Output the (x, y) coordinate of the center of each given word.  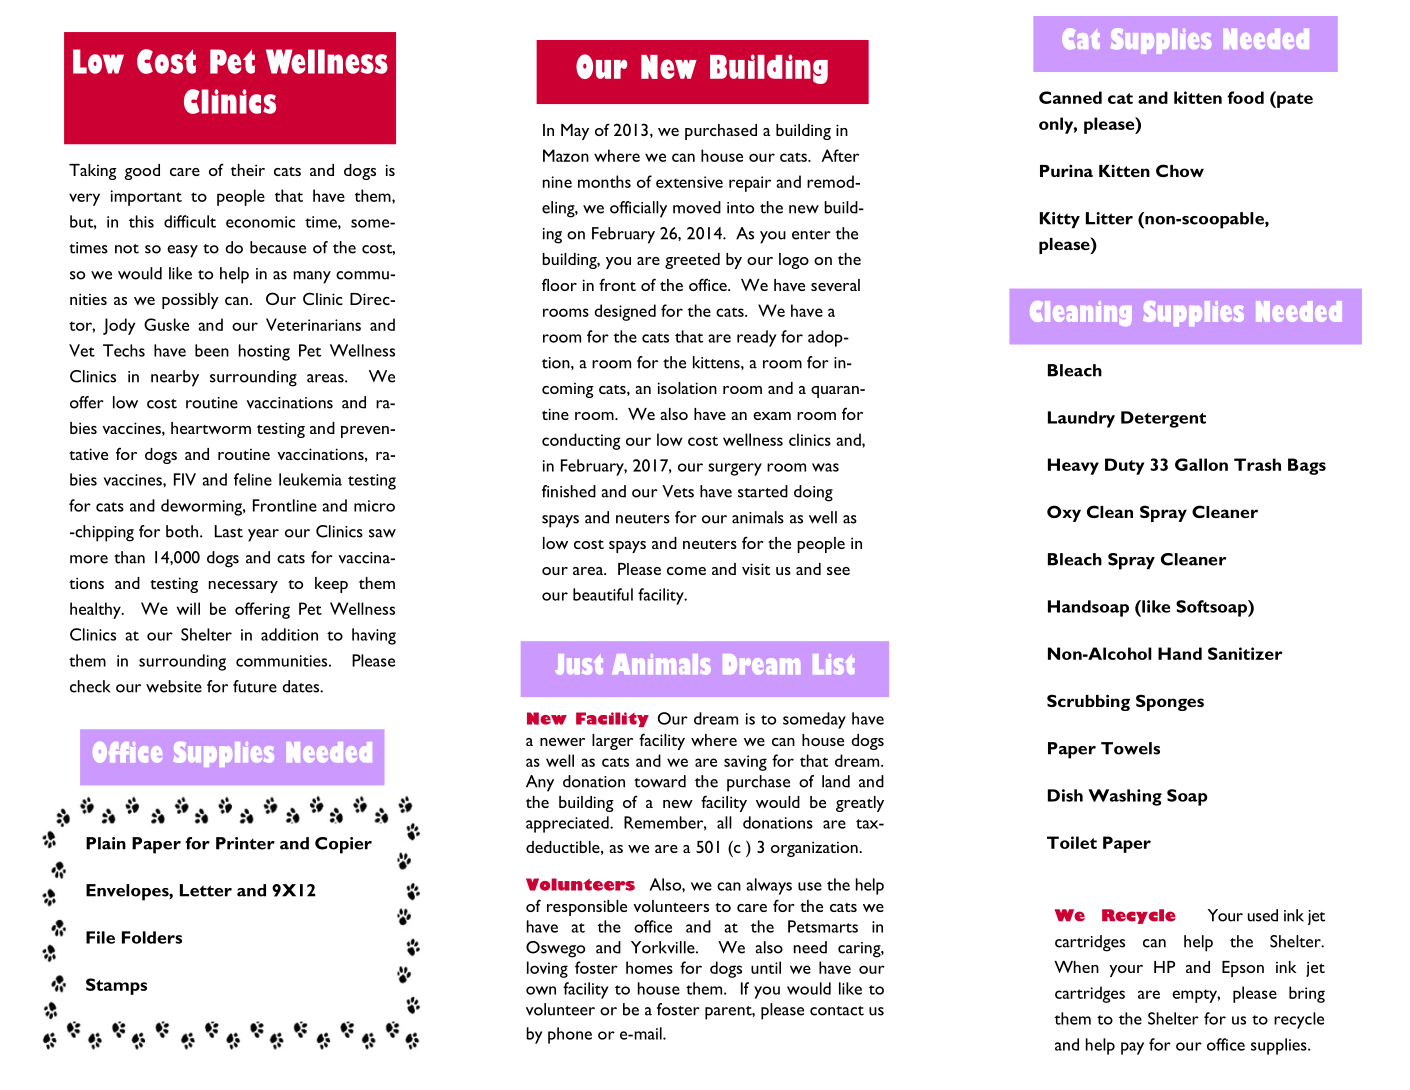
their (248, 170)
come (686, 571)
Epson (1243, 969)
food (1245, 97)
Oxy (1064, 513)
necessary (243, 587)
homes (649, 967)
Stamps (116, 986)
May (575, 132)
